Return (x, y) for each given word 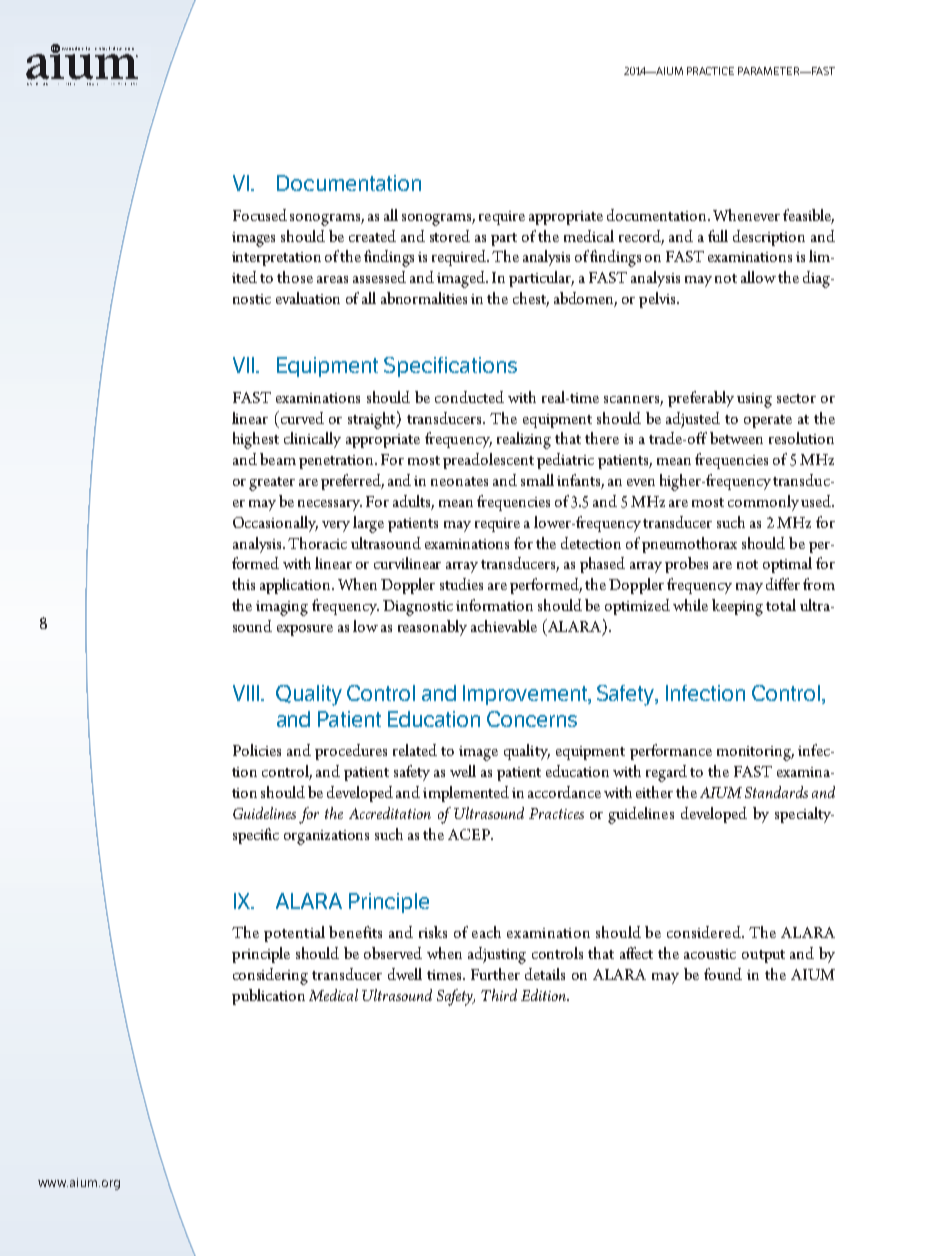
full (718, 236)
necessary (330, 505)
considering (270, 976)
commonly (763, 503)
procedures (351, 752)
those (295, 277)
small (537, 480)
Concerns (532, 719)
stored (450, 236)
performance (671, 752)
